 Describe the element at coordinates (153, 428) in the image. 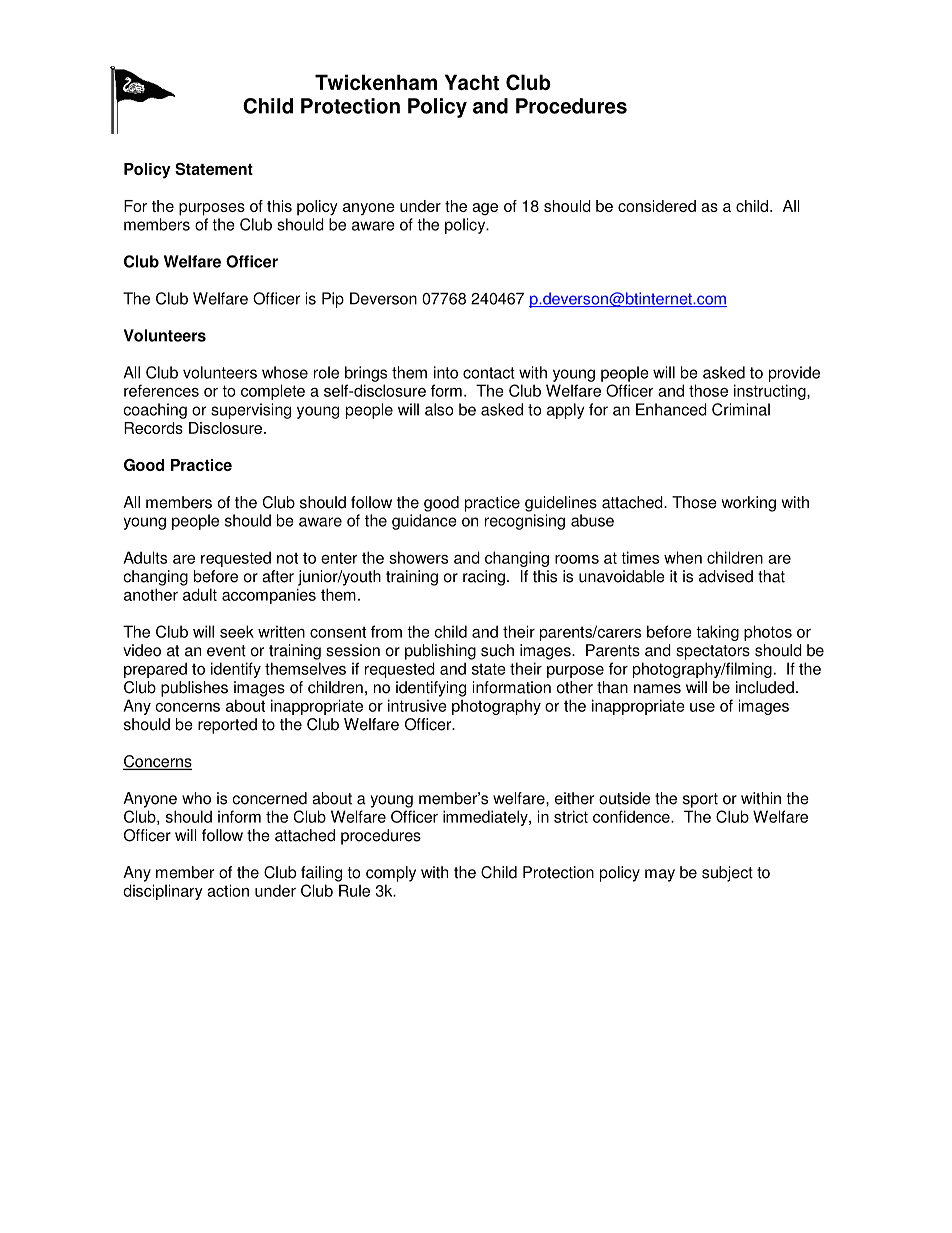

I see `Records` at that location.
